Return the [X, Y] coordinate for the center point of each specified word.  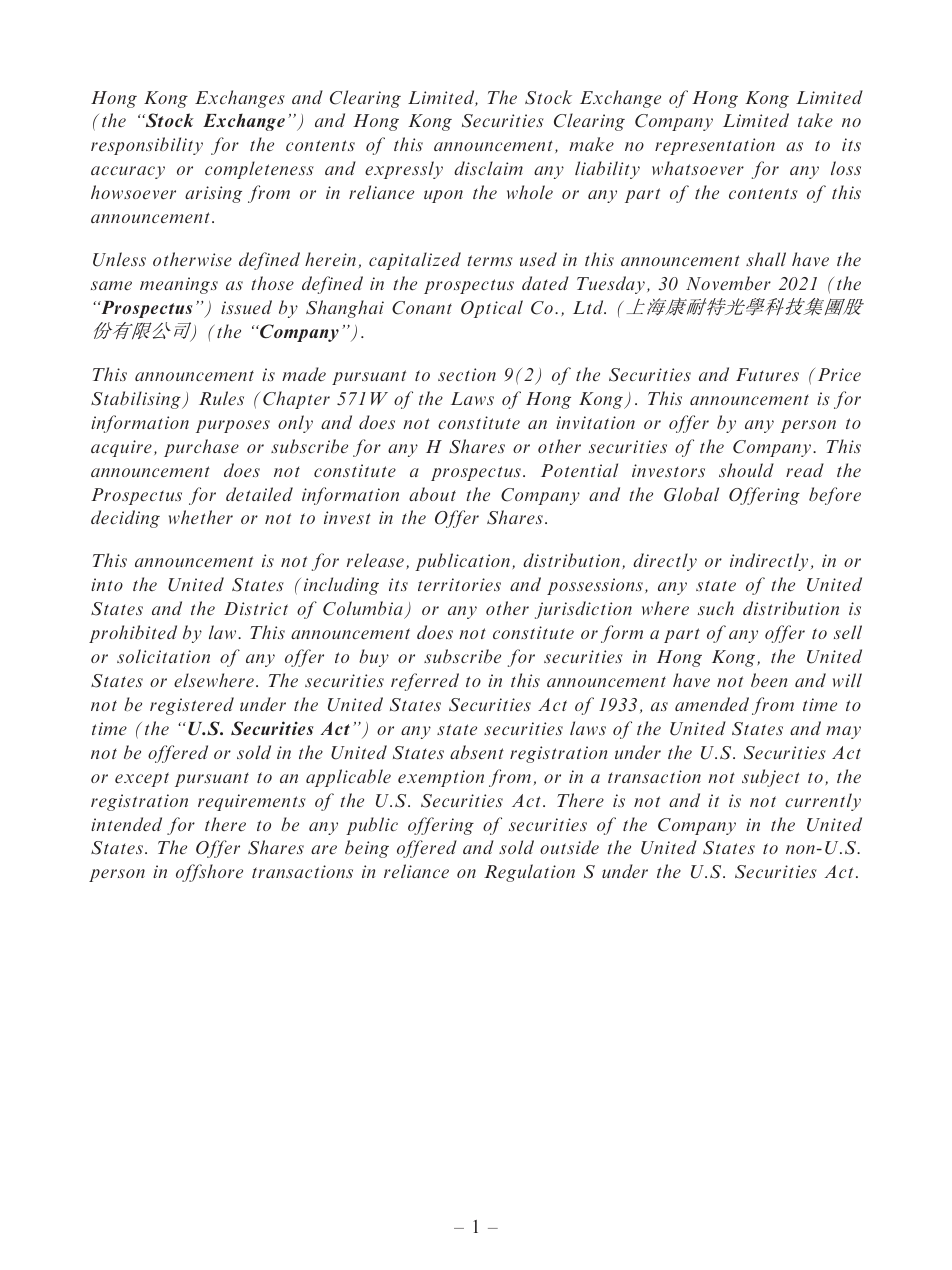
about [432, 494]
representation [715, 146]
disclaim [488, 168]
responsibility [147, 146]
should [746, 470]
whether [201, 517]
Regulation [529, 873]
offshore [209, 873]
